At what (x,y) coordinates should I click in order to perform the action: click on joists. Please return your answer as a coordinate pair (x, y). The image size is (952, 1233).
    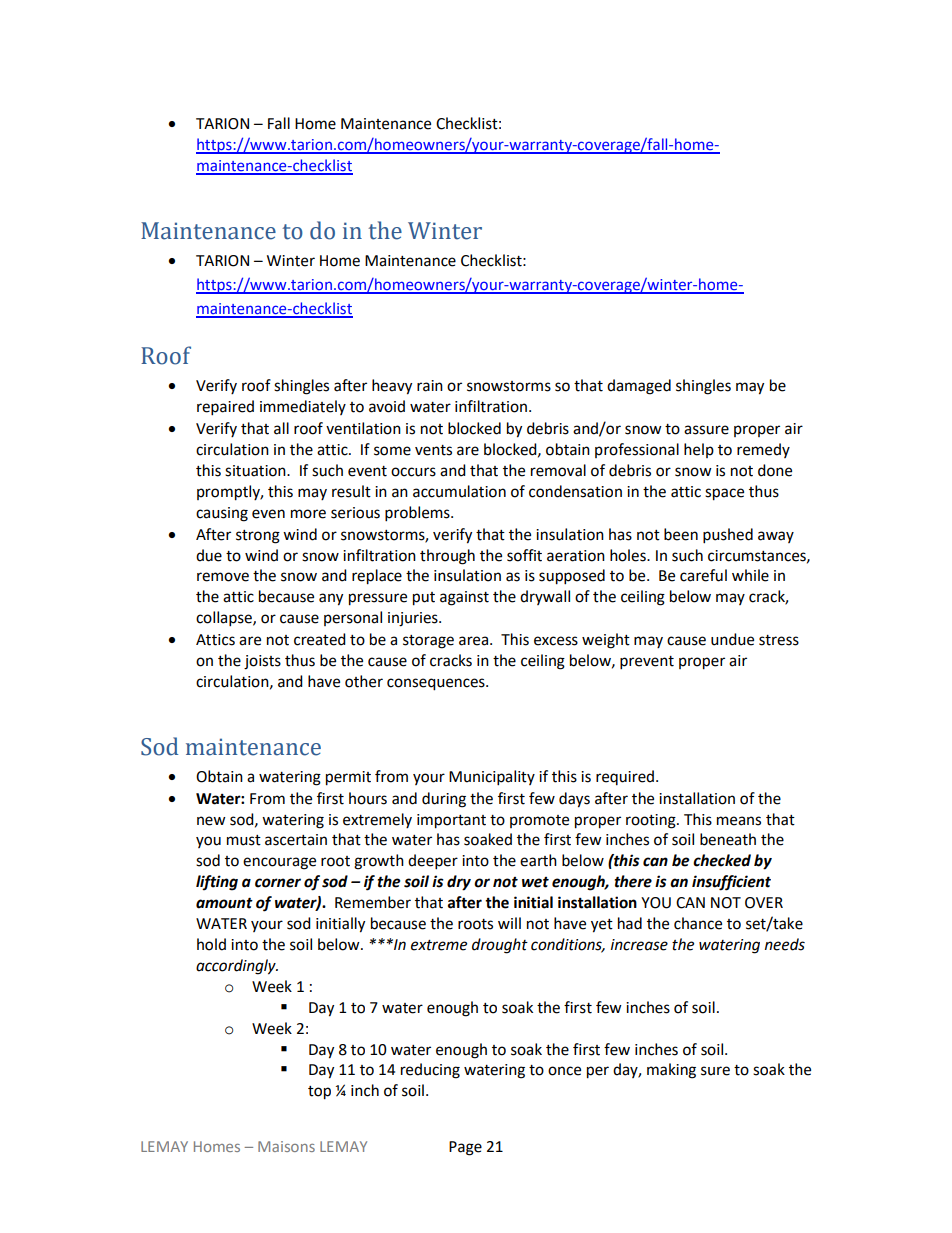
    Looking at the image, I should click on (262, 662).
